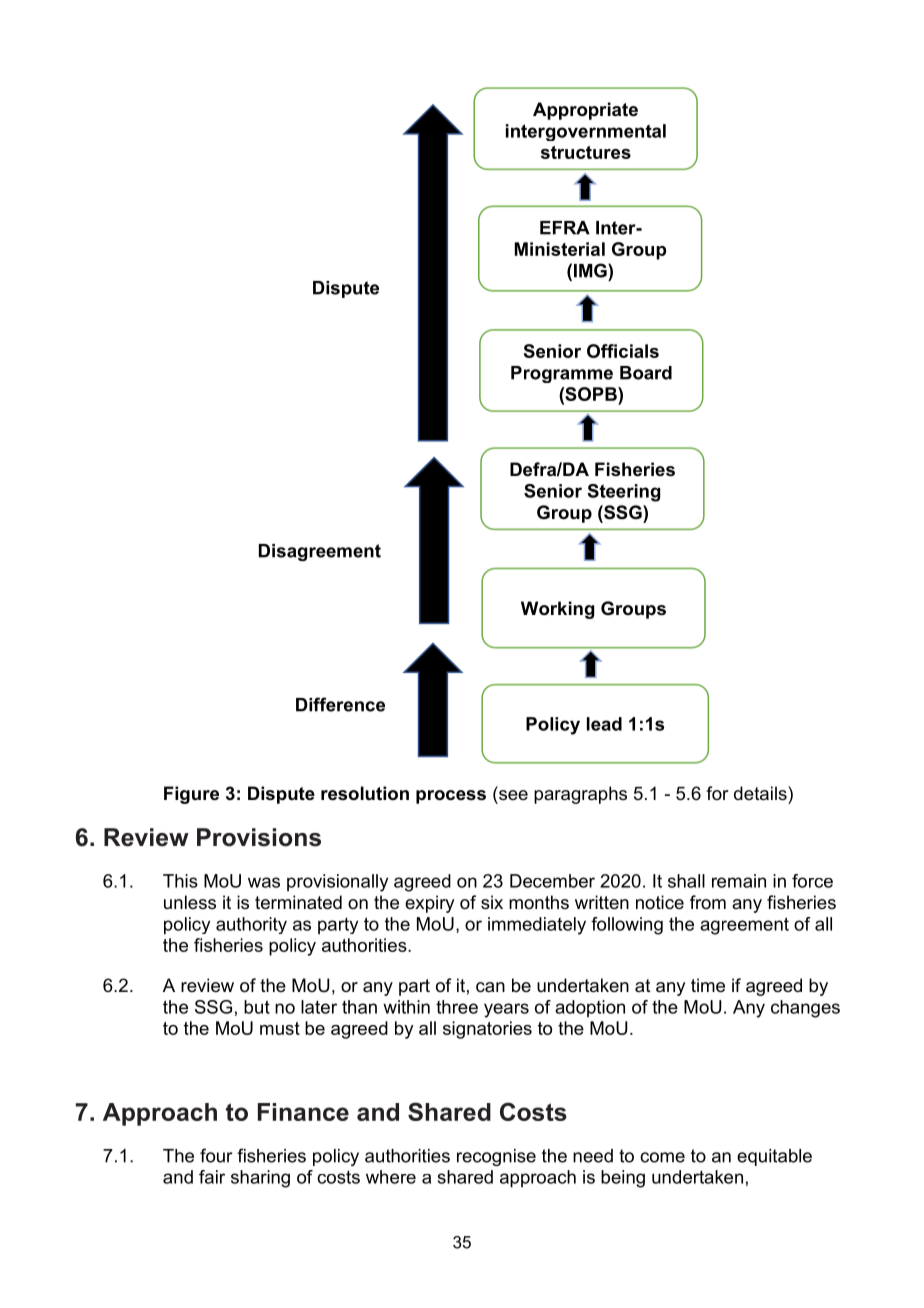 The image size is (924, 1308). What do you see at coordinates (340, 704) in the image?
I see `Difference` at bounding box center [340, 704].
